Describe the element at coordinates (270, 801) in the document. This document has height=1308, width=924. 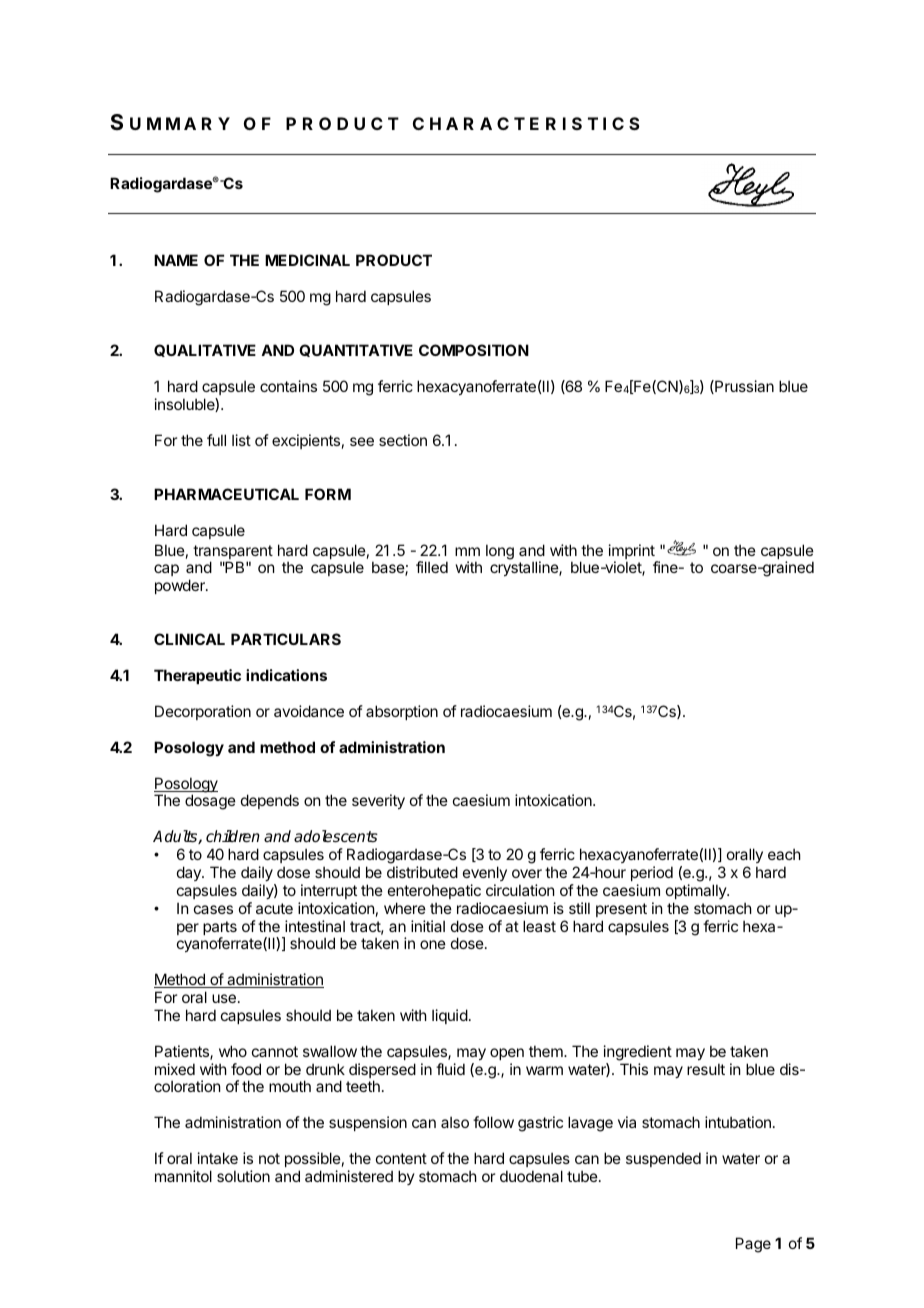
I see `depends` at that location.
